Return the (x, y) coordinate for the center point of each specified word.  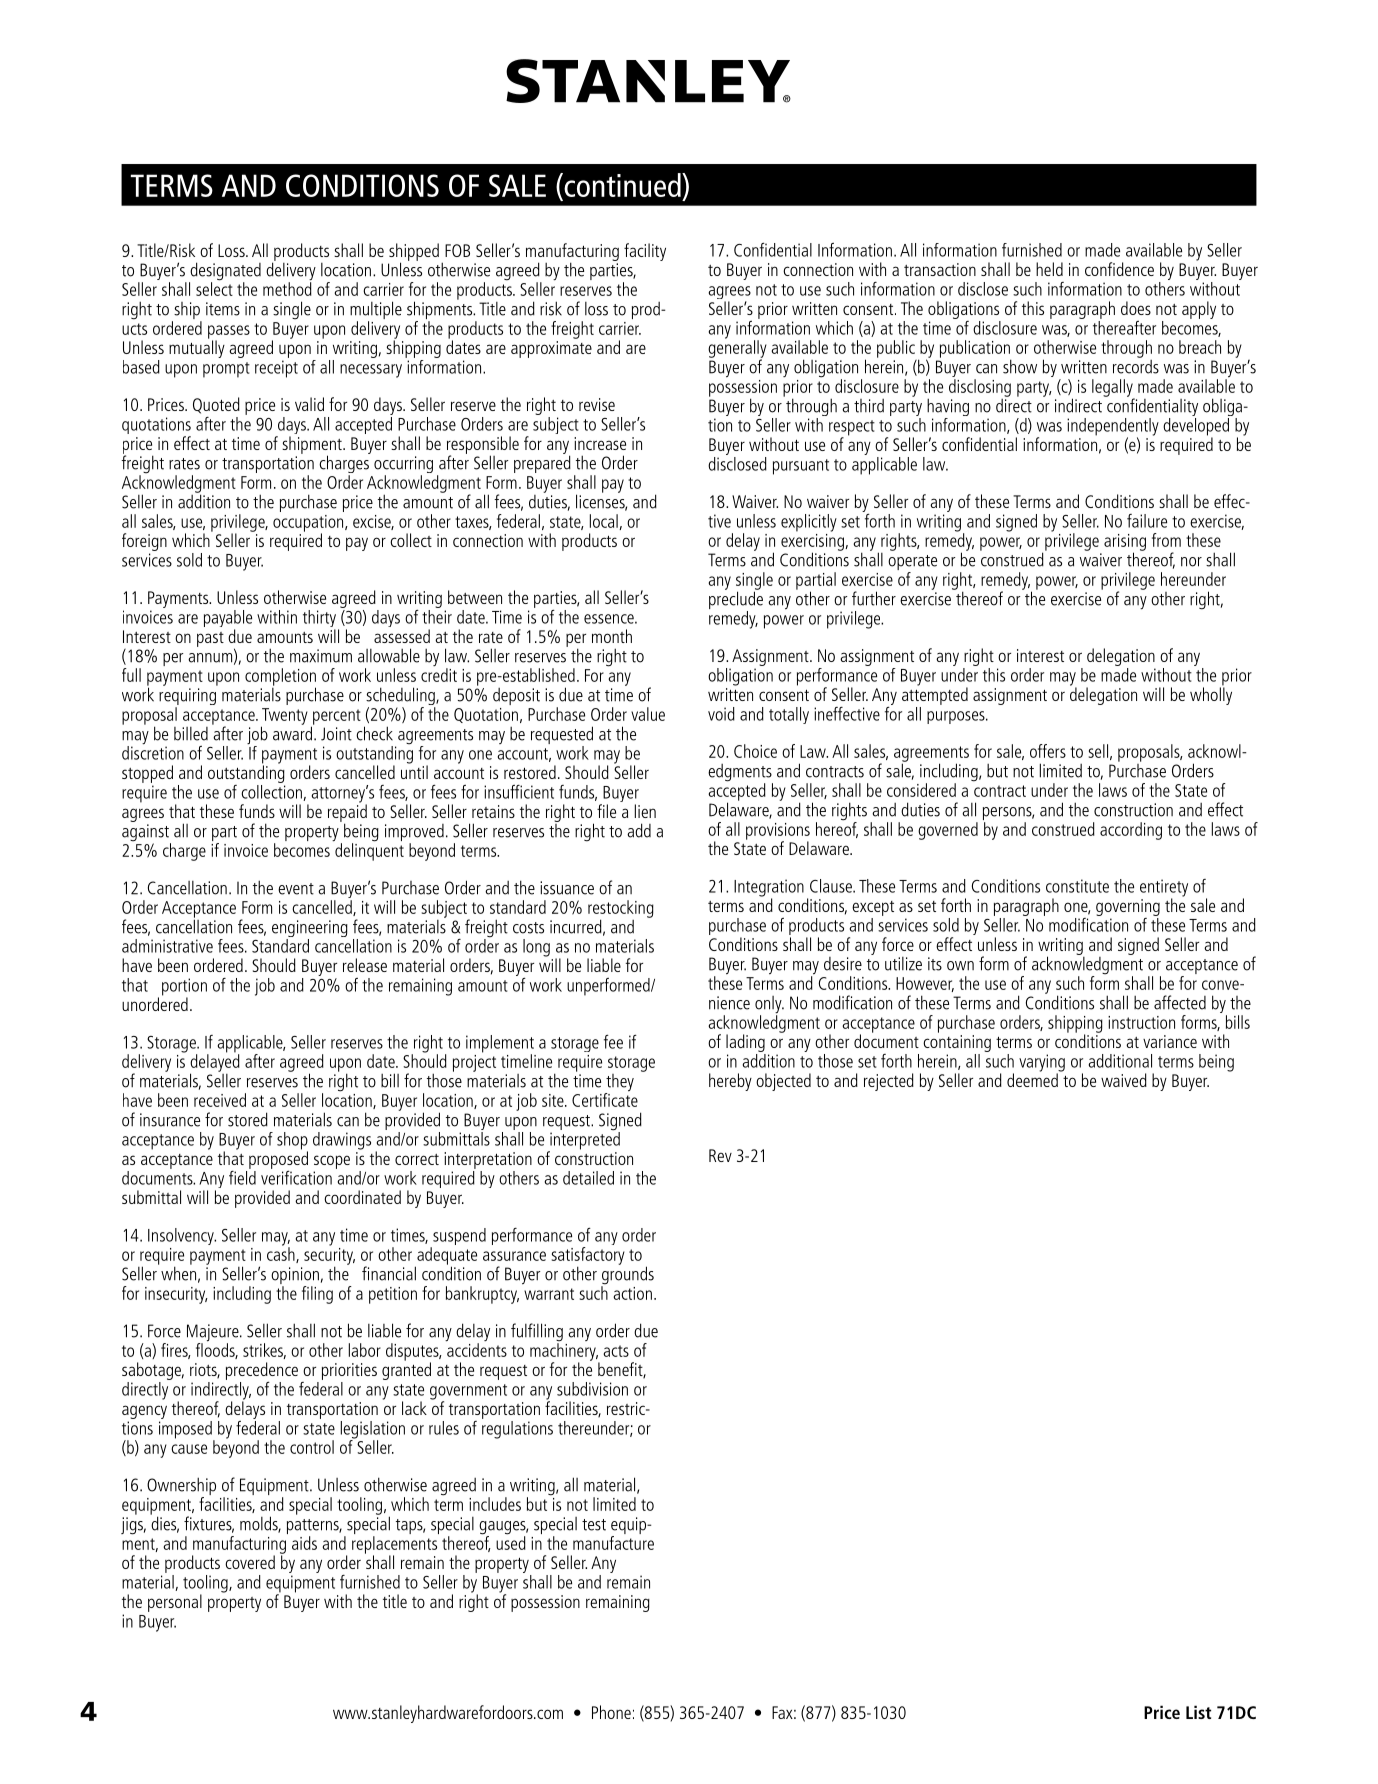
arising (1125, 543)
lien (645, 811)
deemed (1033, 1079)
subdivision (592, 1389)
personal (175, 1603)
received (220, 1100)
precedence (262, 1372)
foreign (144, 543)
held (1049, 269)
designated (225, 272)
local (605, 522)
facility (645, 252)
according (1131, 831)
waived (1124, 1080)
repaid (347, 813)
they (619, 1084)
